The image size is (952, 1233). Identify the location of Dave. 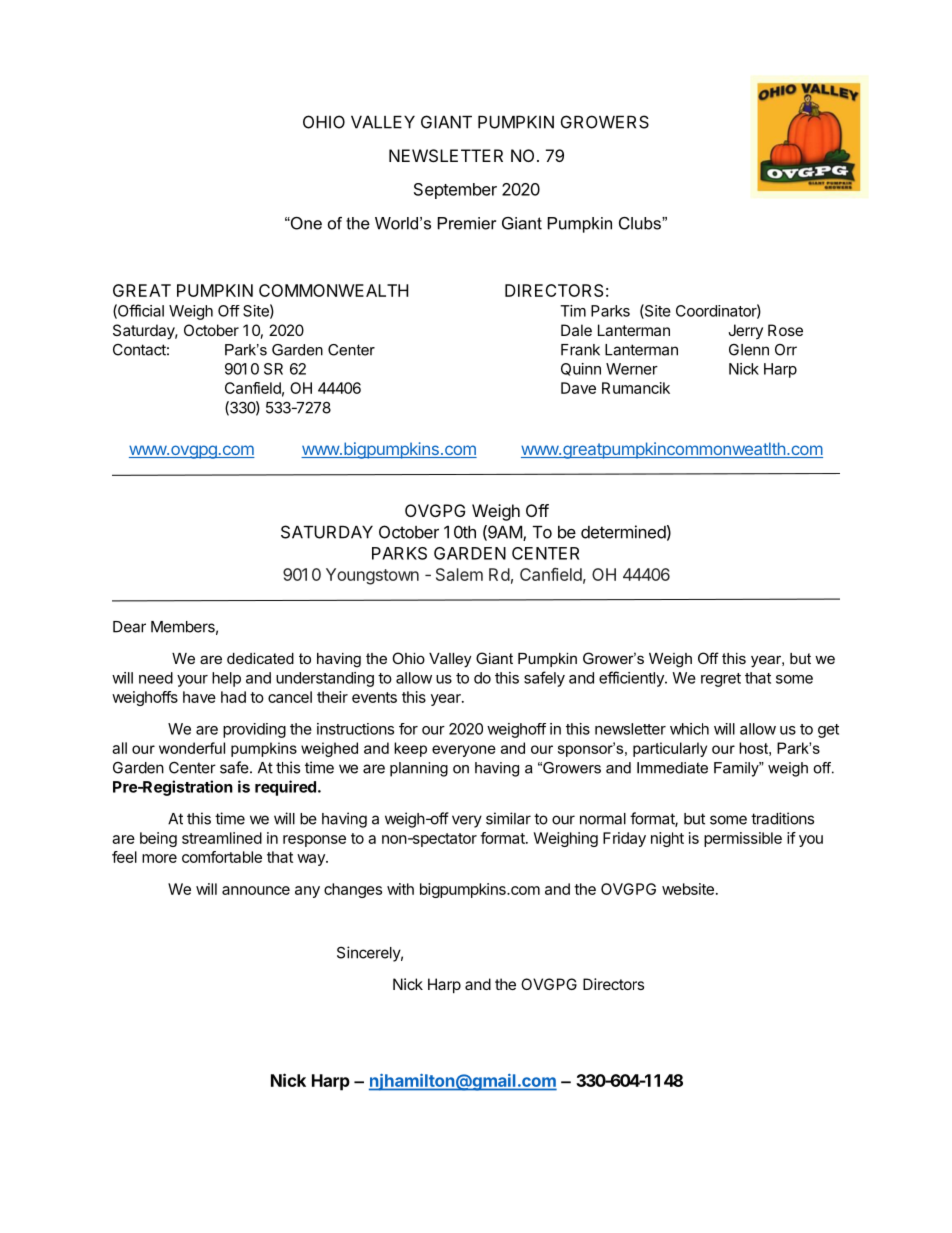
(578, 388).
